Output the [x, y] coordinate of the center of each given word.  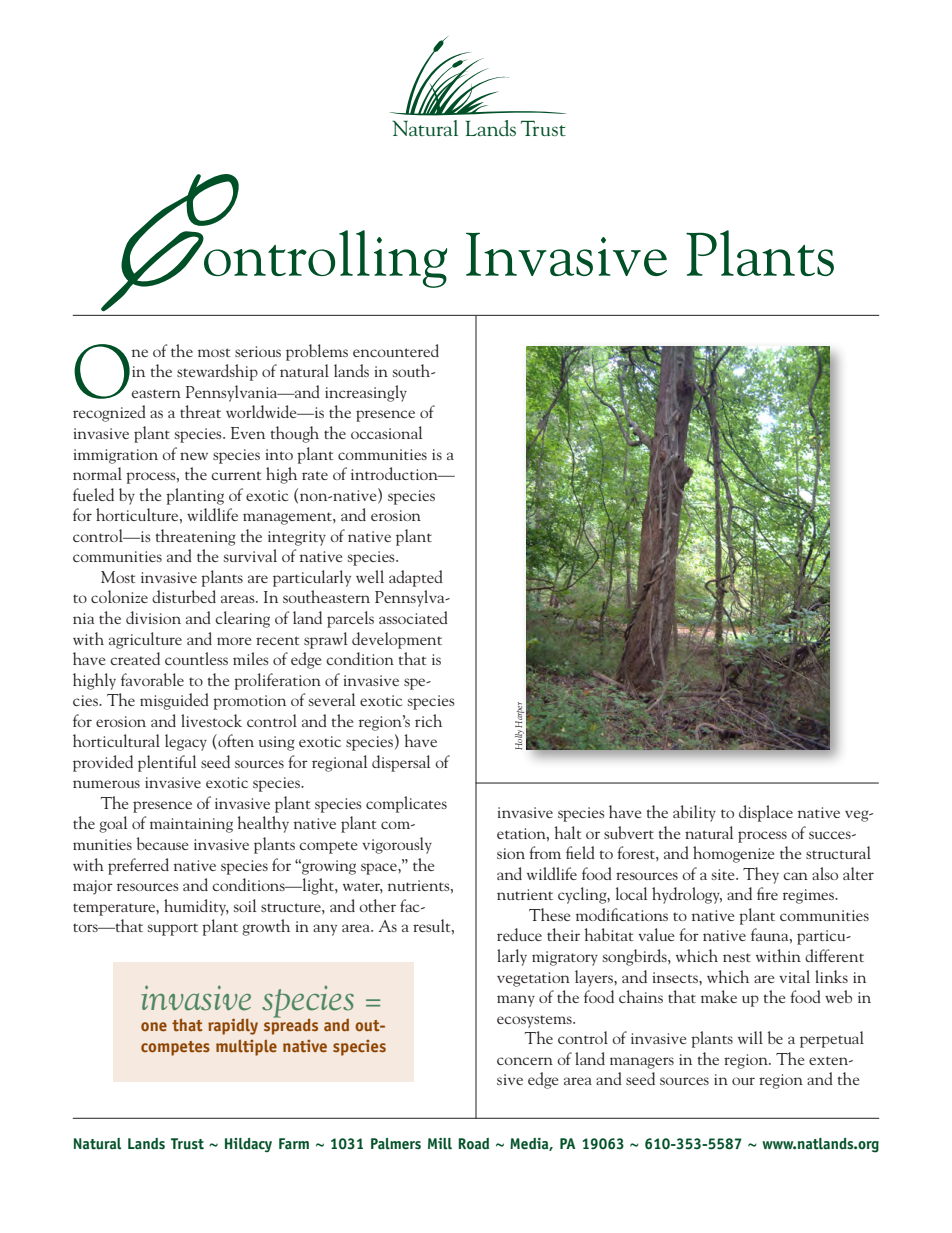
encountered [396, 350]
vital [794, 976]
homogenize [733, 854]
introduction [395, 473]
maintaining [191, 825]
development [397, 640]
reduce [519, 934]
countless [196, 658]
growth [266, 927]
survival [250, 555]
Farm [294, 1144]
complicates [406, 804]
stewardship [217, 372]
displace [766, 813]
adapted [416, 578]
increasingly [366, 393]
